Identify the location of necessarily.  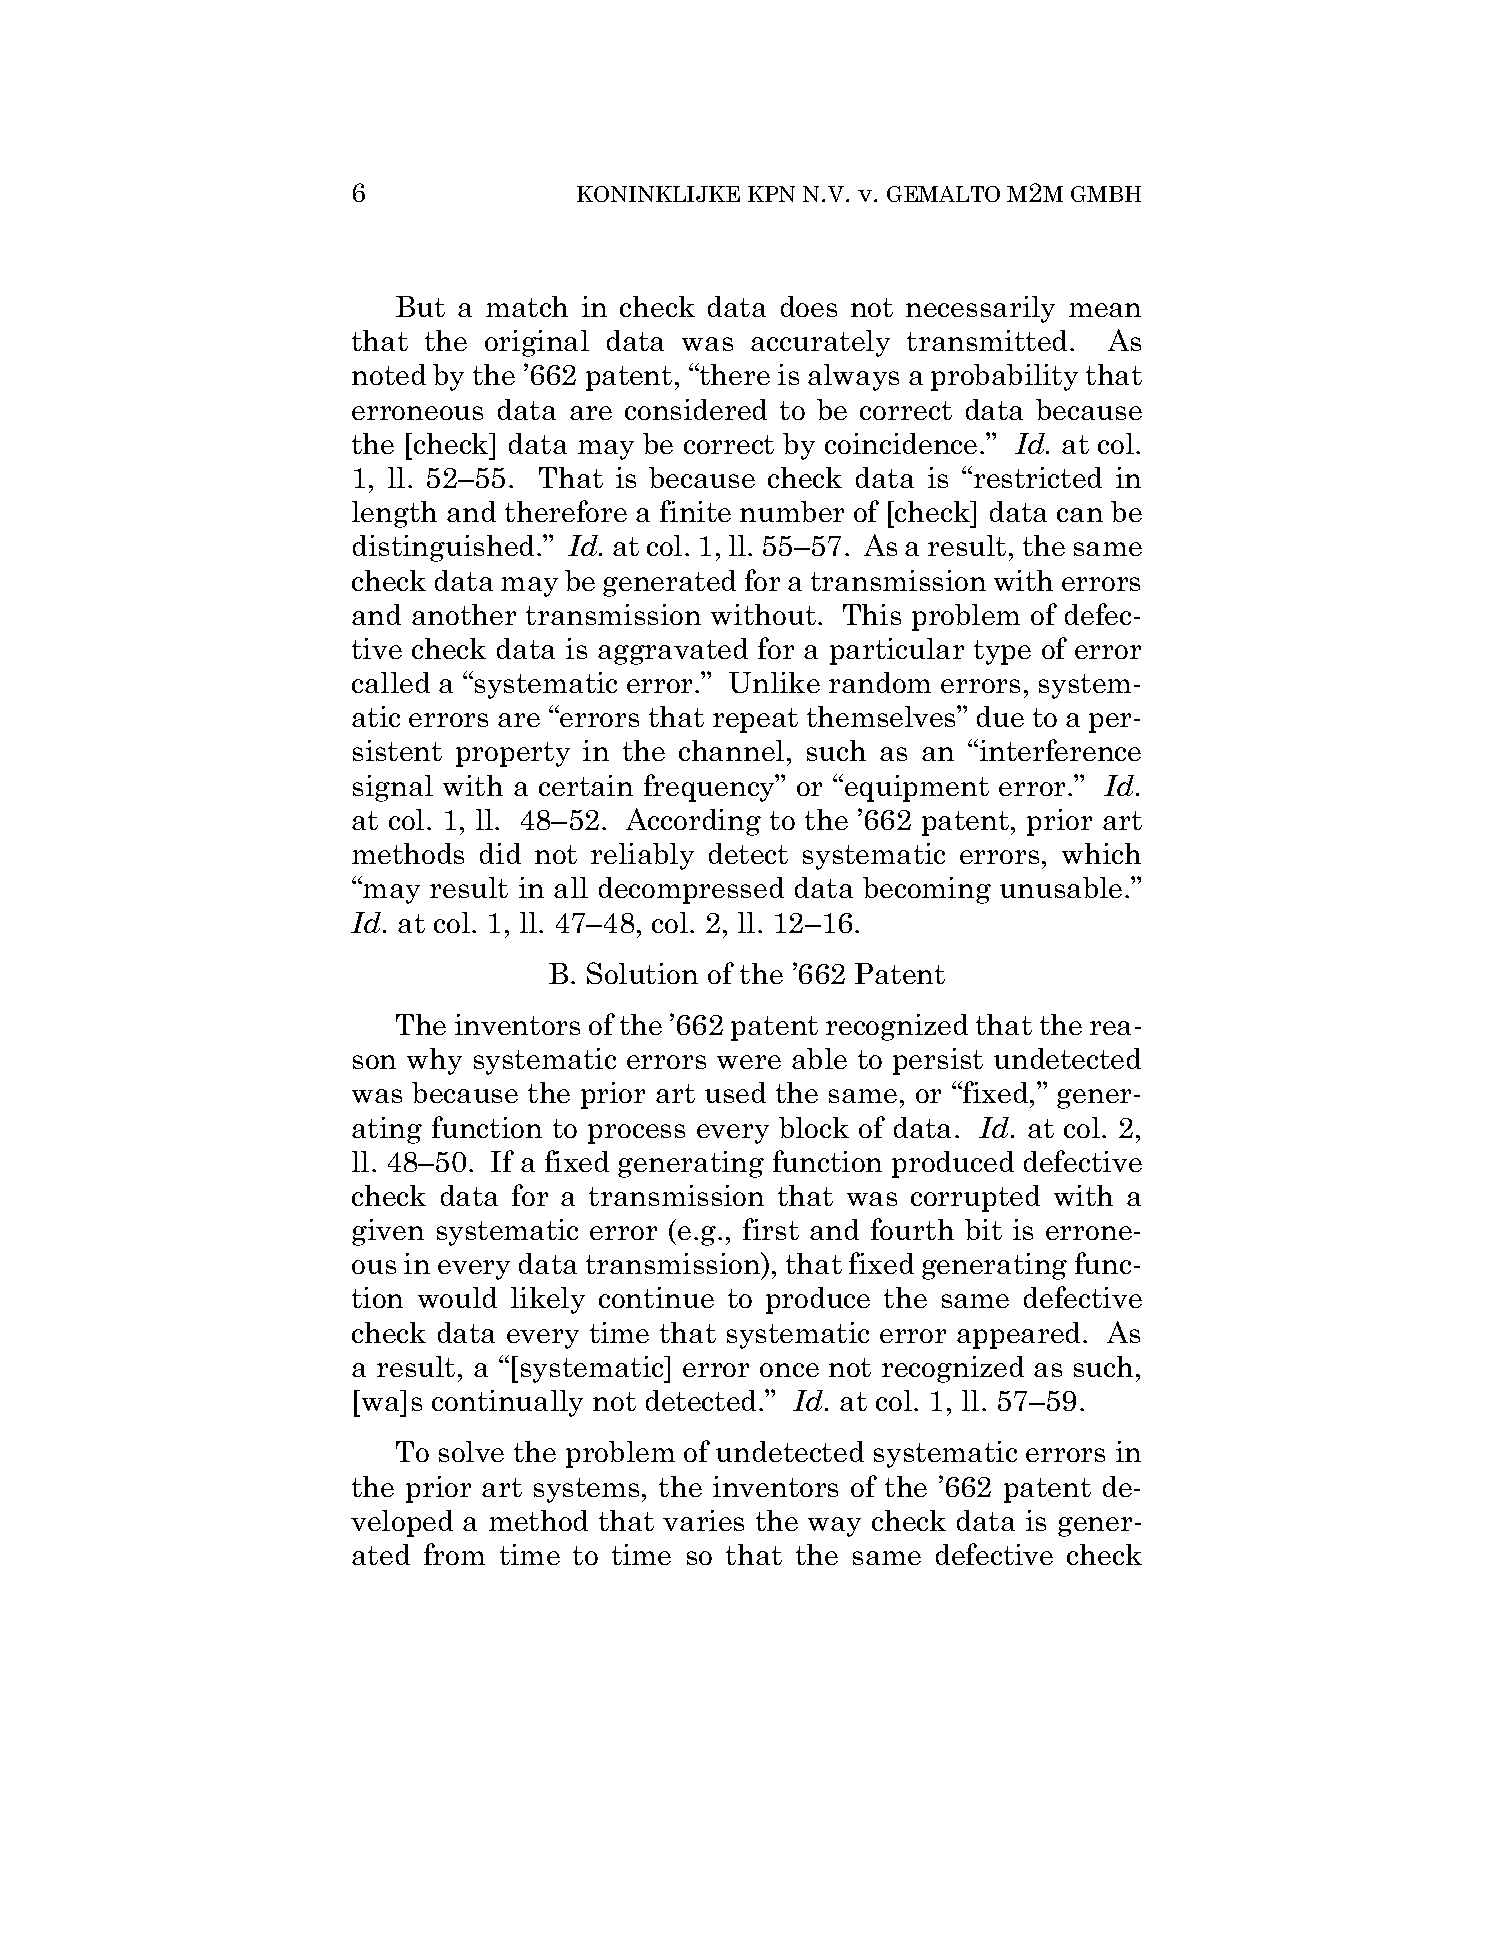
(980, 309).
